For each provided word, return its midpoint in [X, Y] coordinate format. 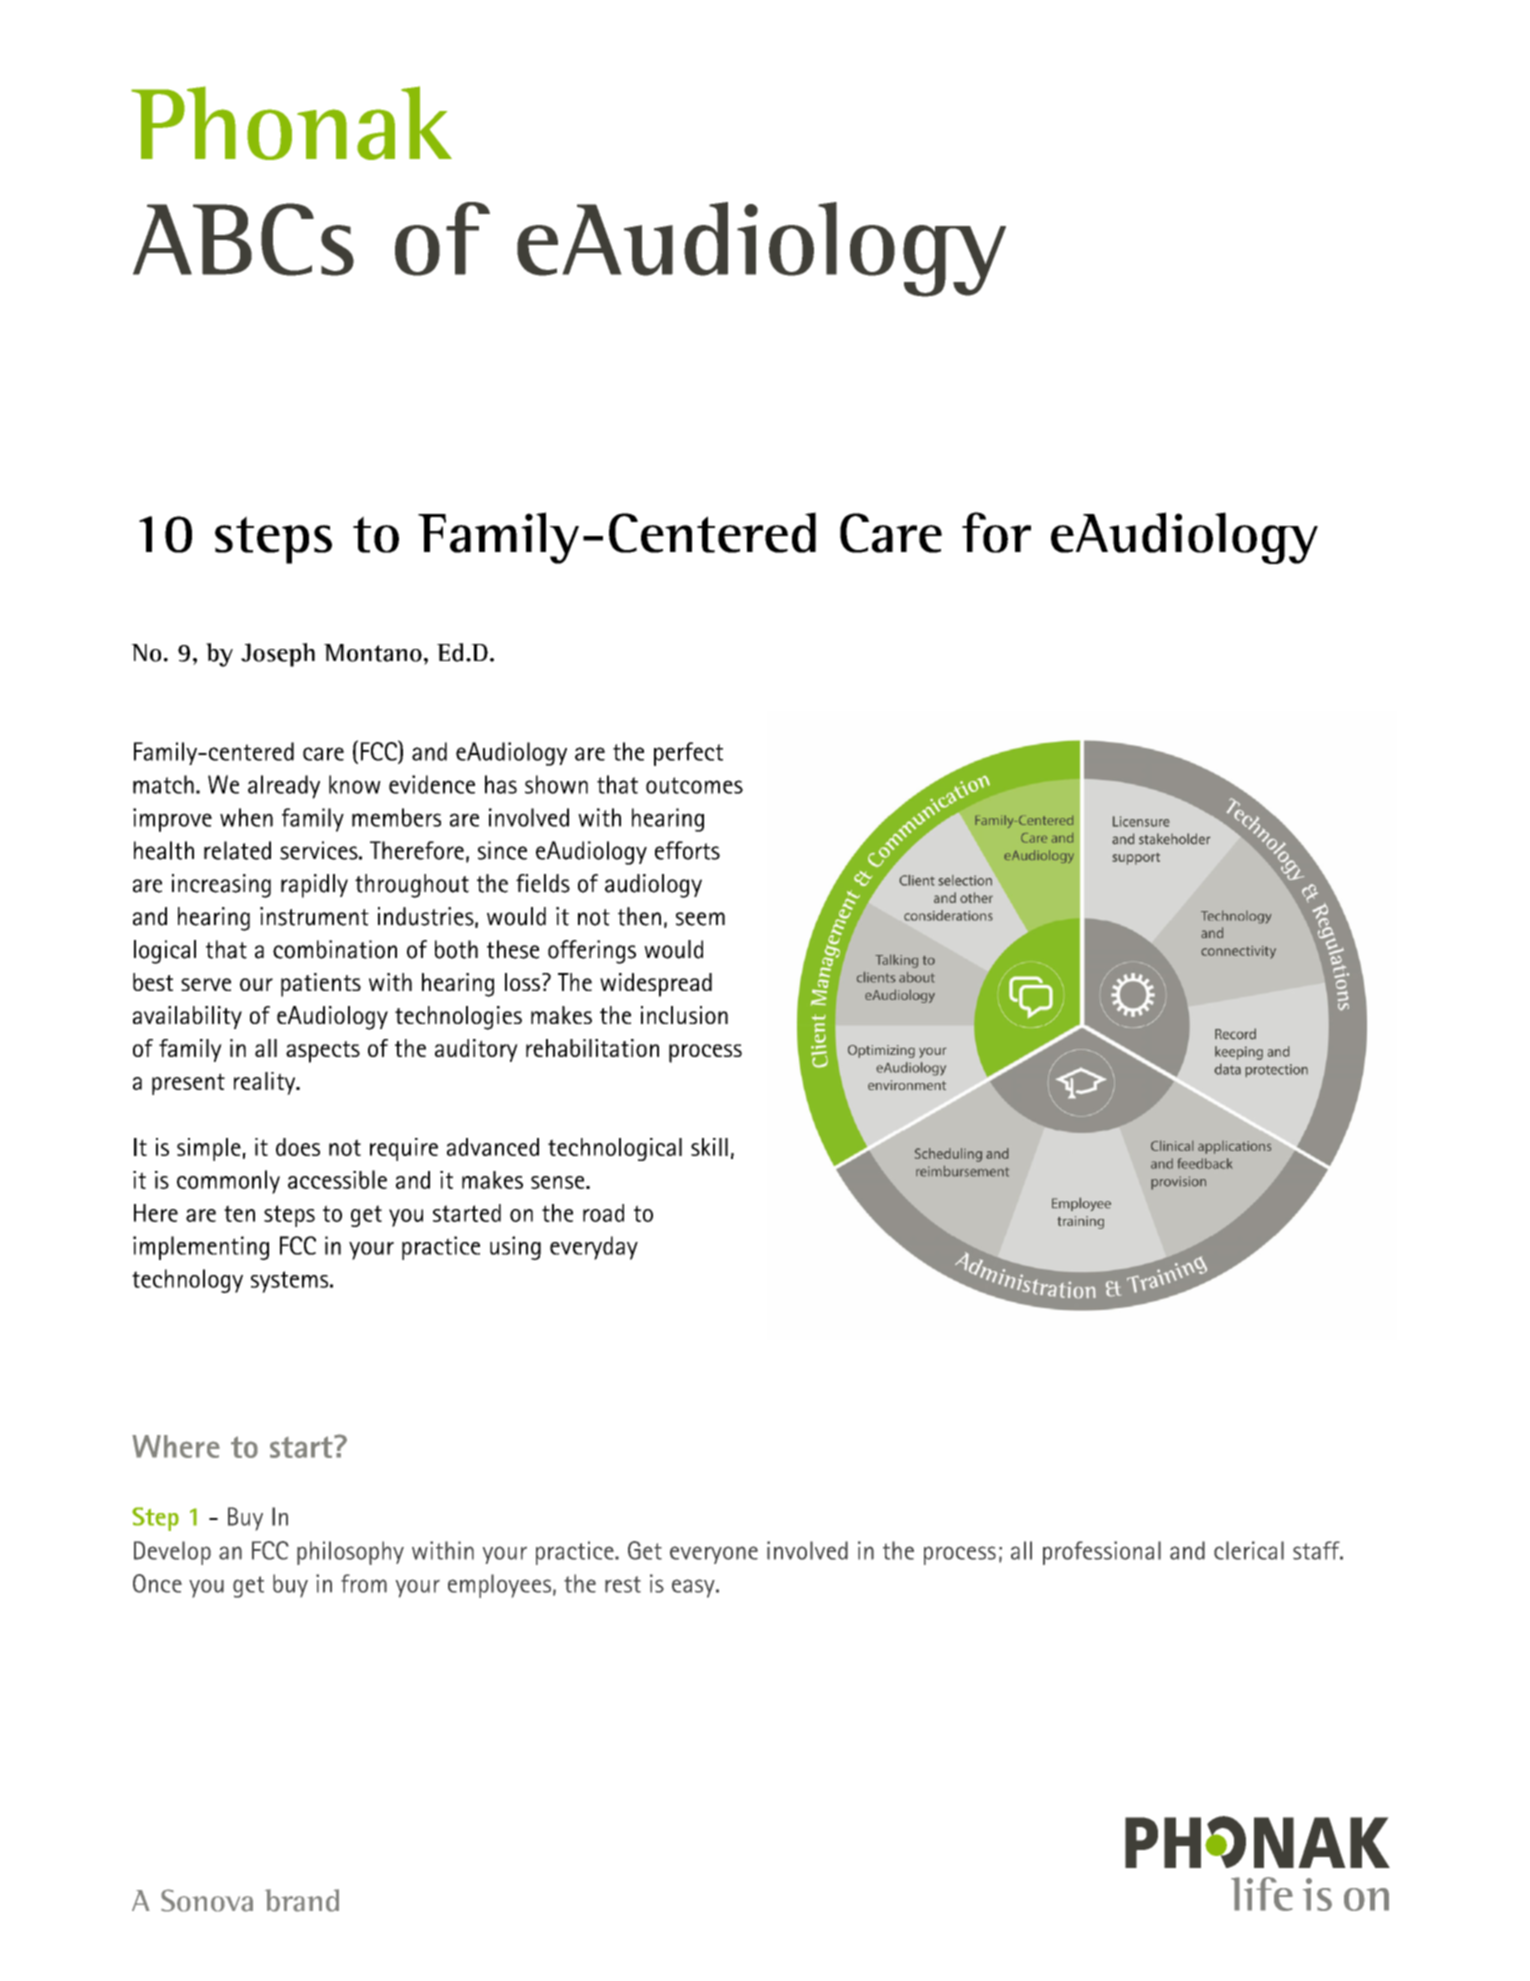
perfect [688, 754]
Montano [373, 653]
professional [1102, 1553]
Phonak [291, 123]
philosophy [350, 1553]
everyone [714, 1555]
